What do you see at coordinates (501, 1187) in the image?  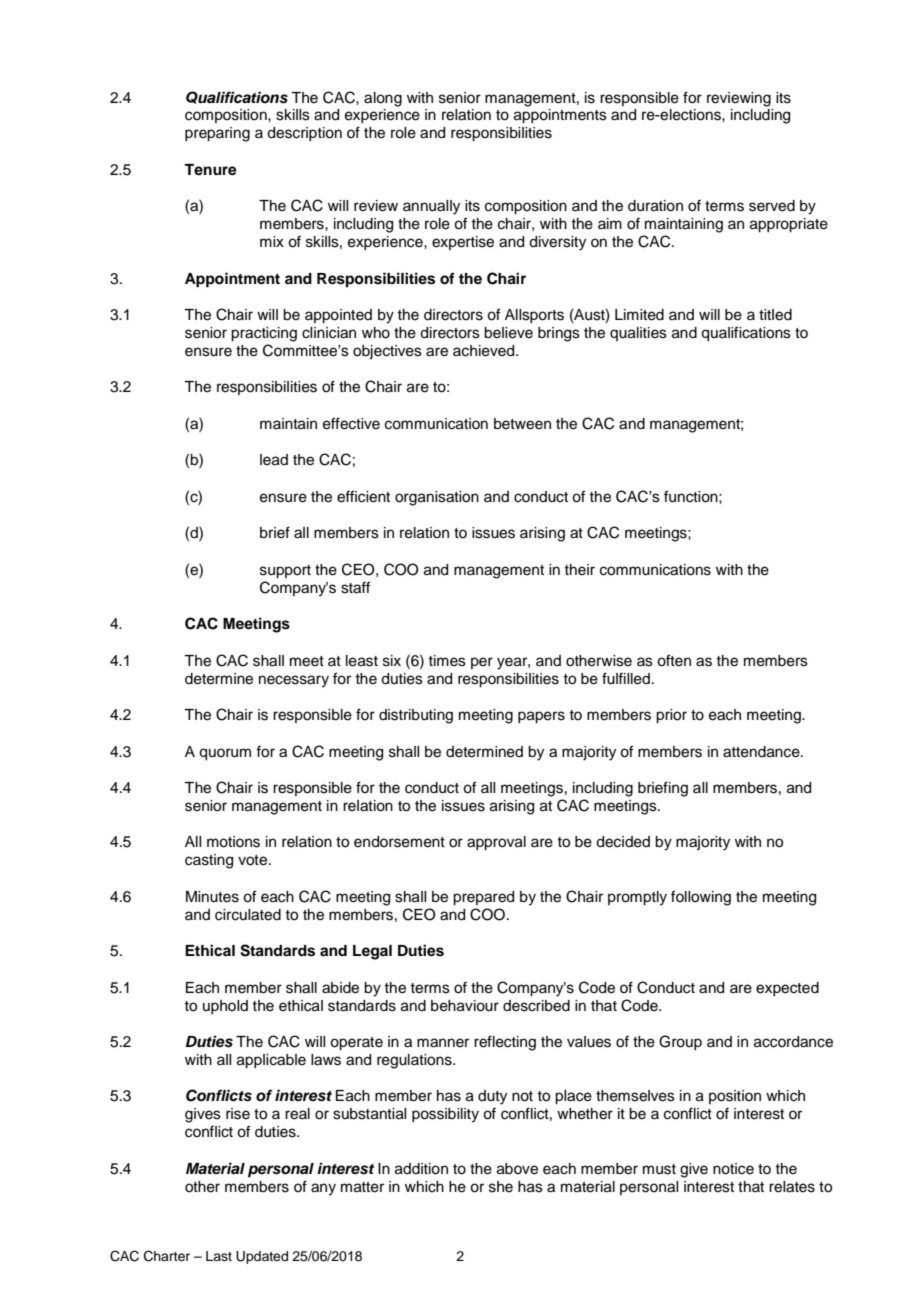 I see `she` at bounding box center [501, 1187].
